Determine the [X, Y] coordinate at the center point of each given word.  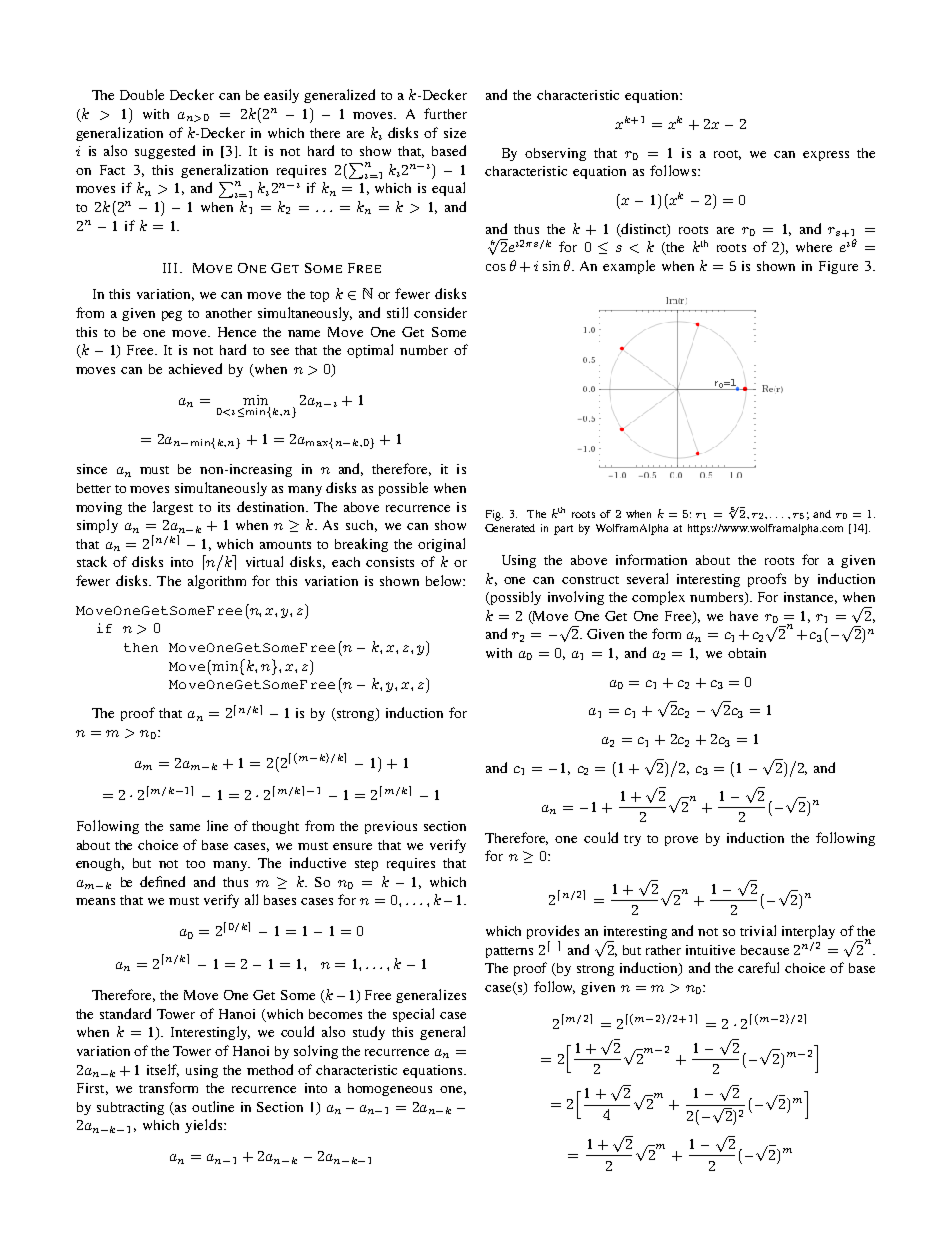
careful [758, 967]
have [744, 616]
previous [391, 827]
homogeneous [390, 1089]
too [195, 864]
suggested [165, 152]
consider [440, 312]
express [826, 156]
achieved [195, 368]
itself [163, 1070]
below [445, 580]
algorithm [217, 582]
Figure [838, 267]
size [455, 133]
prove [681, 841]
